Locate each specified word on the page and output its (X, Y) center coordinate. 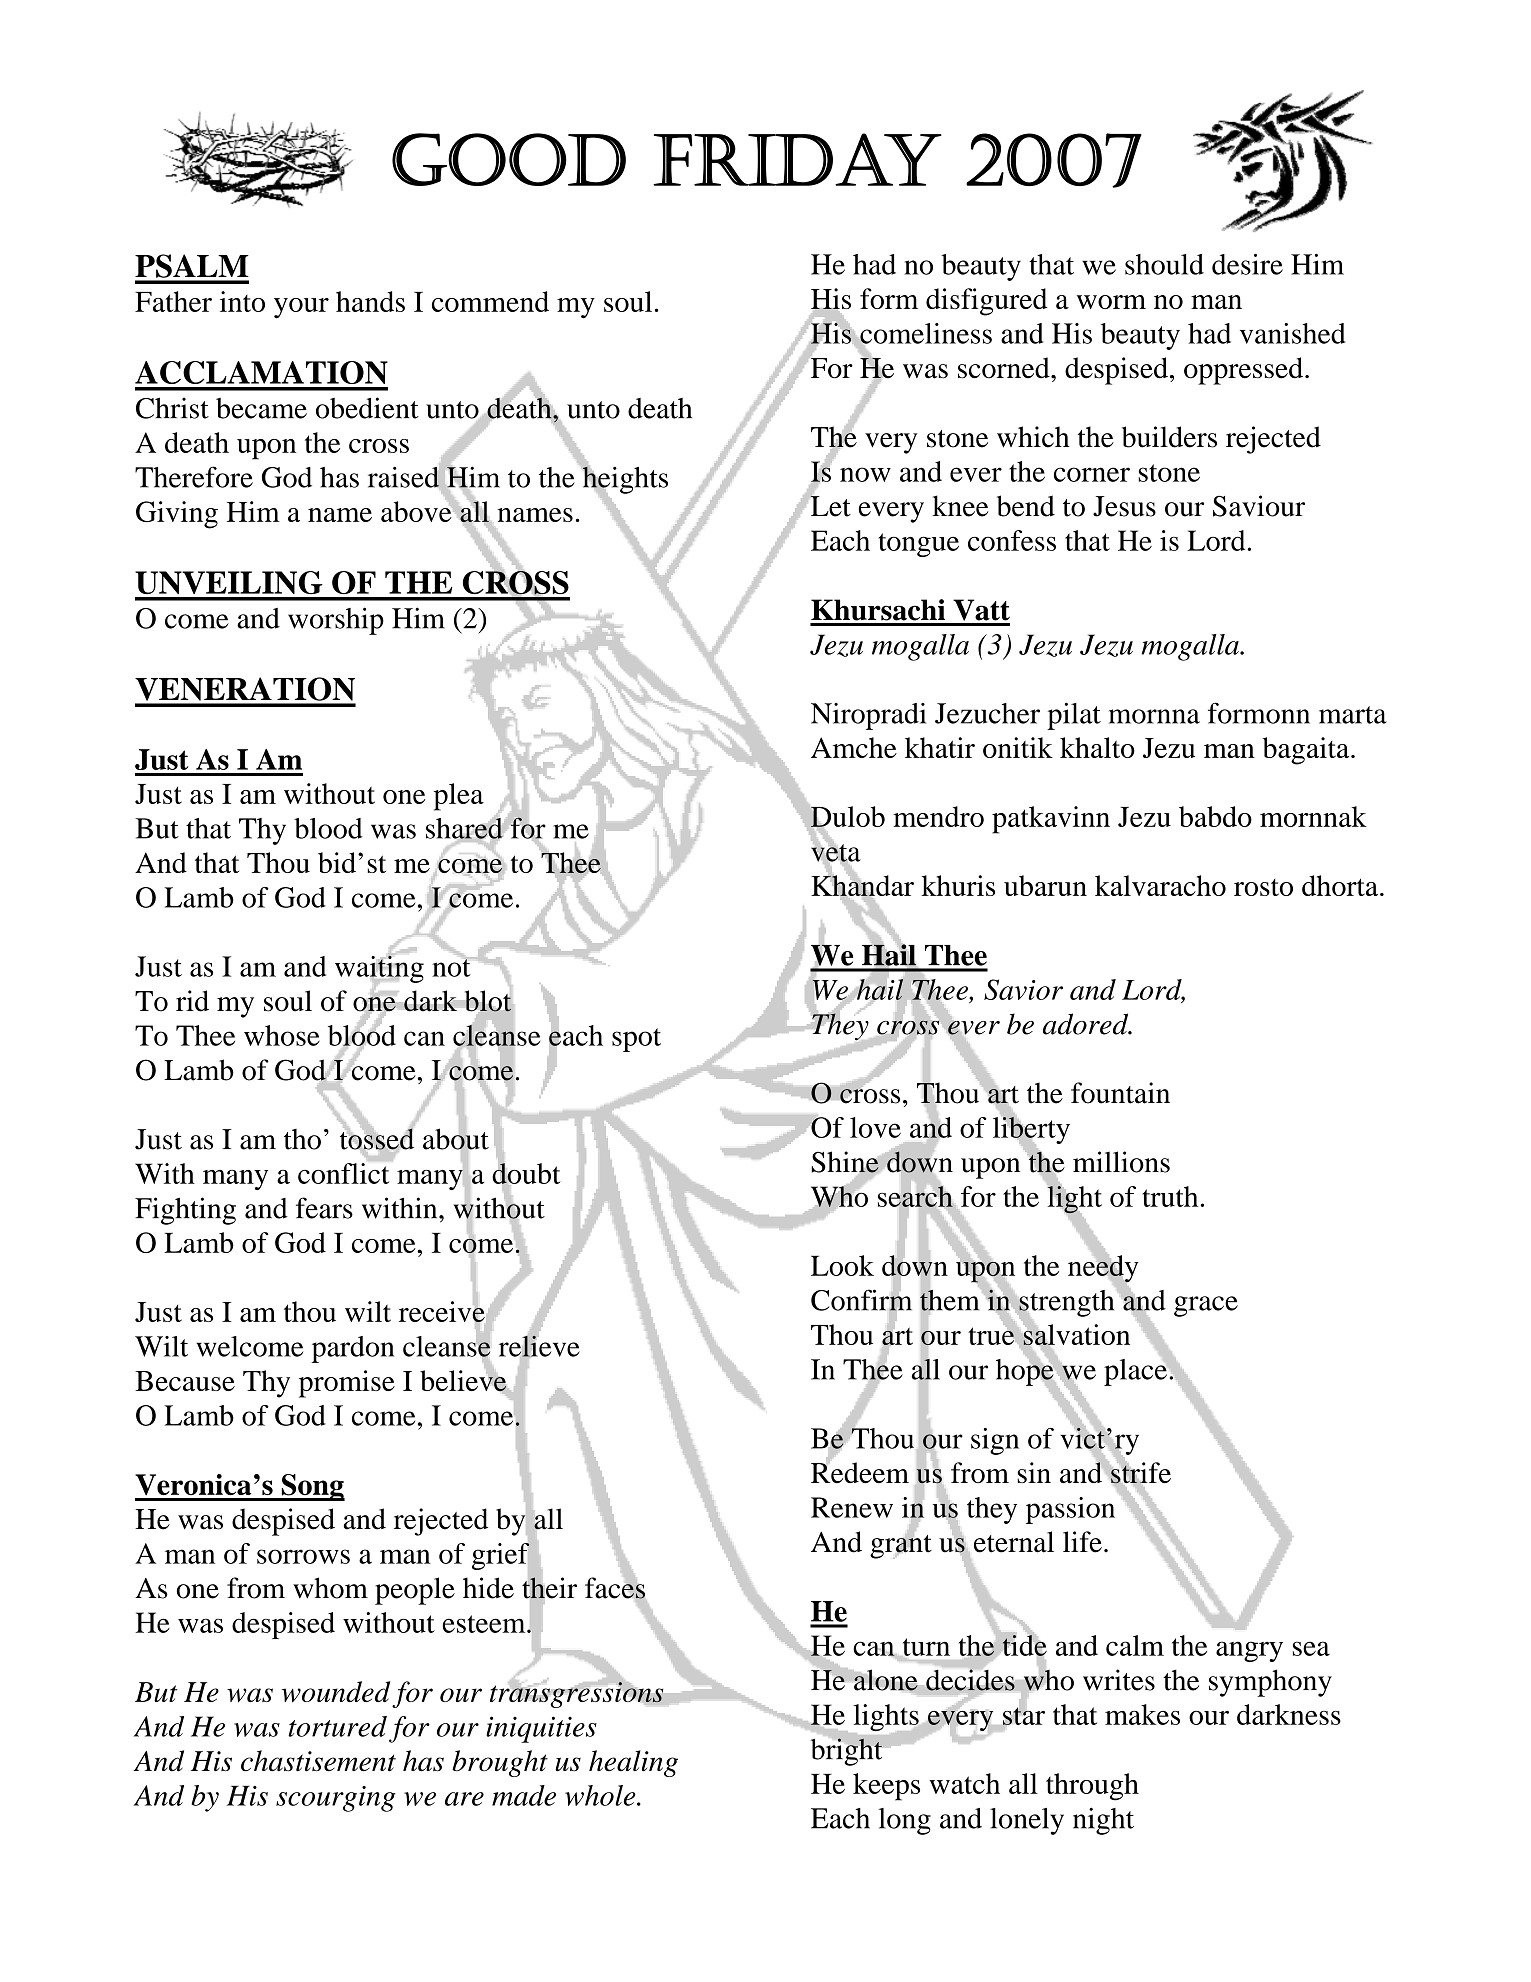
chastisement (318, 1761)
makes (1142, 1714)
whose (282, 1035)
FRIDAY (797, 159)
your (301, 308)
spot (636, 1040)
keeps (886, 1787)
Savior (1023, 989)
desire (1247, 264)
